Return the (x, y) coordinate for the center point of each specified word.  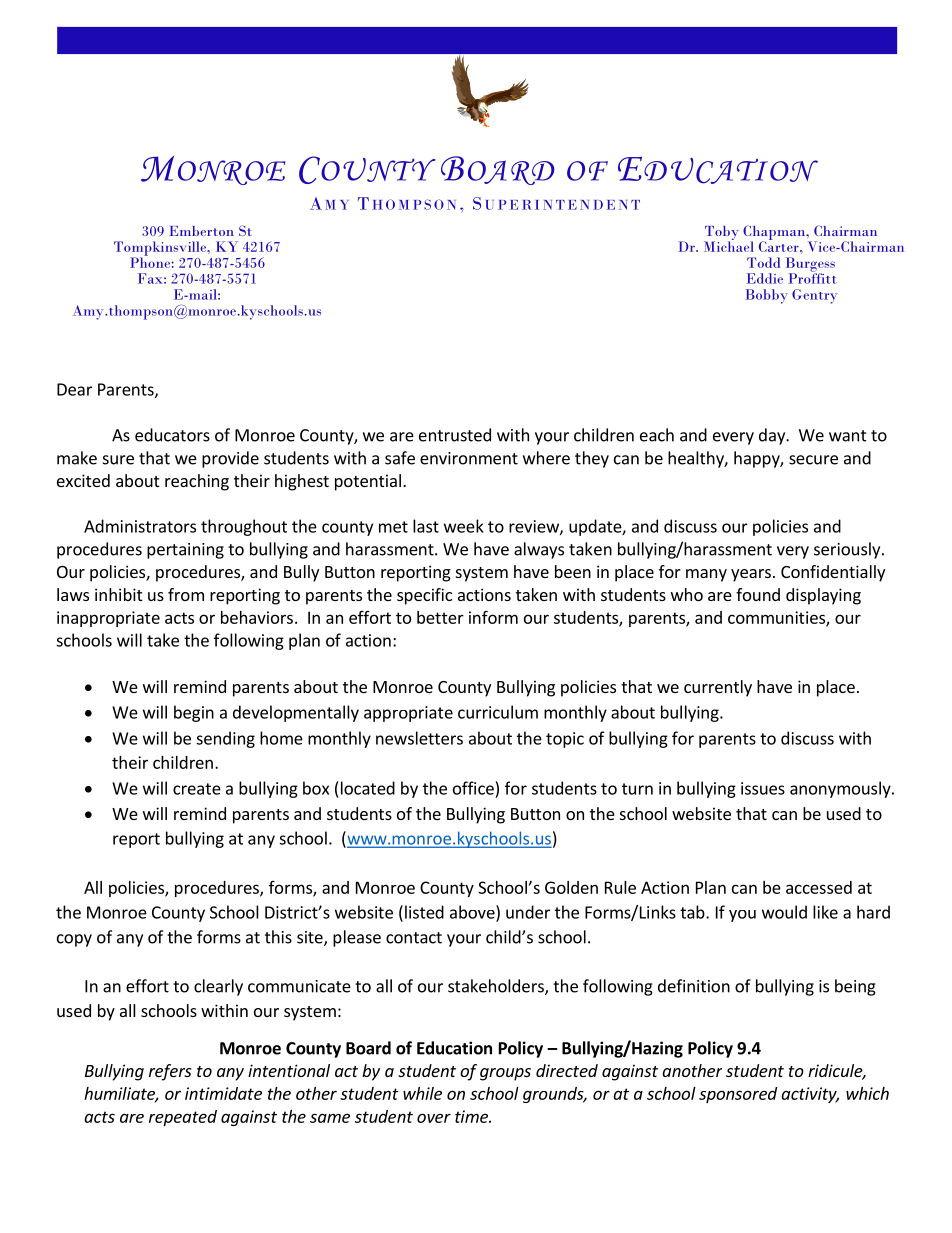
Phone (151, 261)
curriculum (498, 712)
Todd (763, 262)
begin (194, 713)
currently (718, 688)
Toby (721, 234)
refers (170, 1072)
